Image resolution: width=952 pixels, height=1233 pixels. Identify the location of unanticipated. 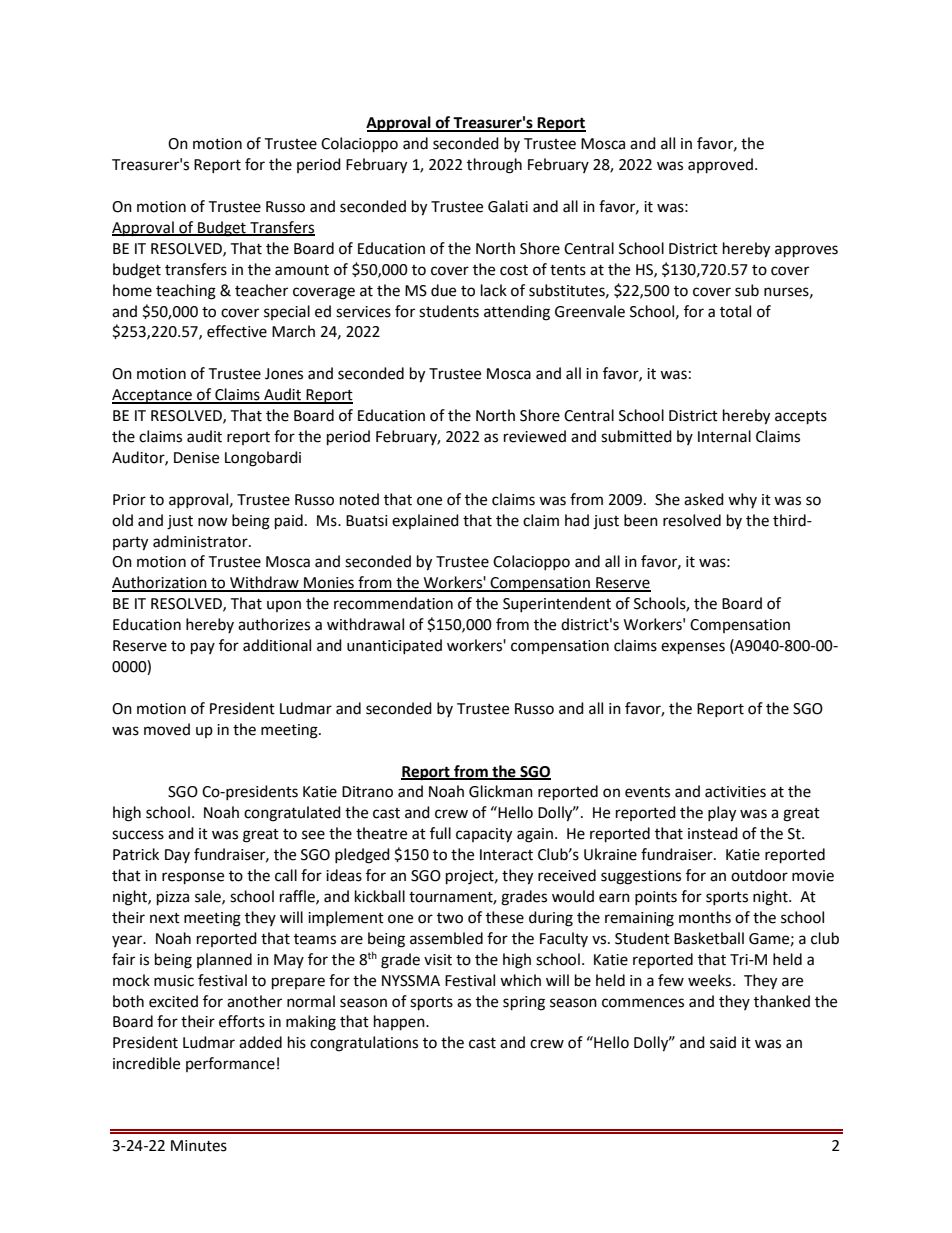
(394, 646).
